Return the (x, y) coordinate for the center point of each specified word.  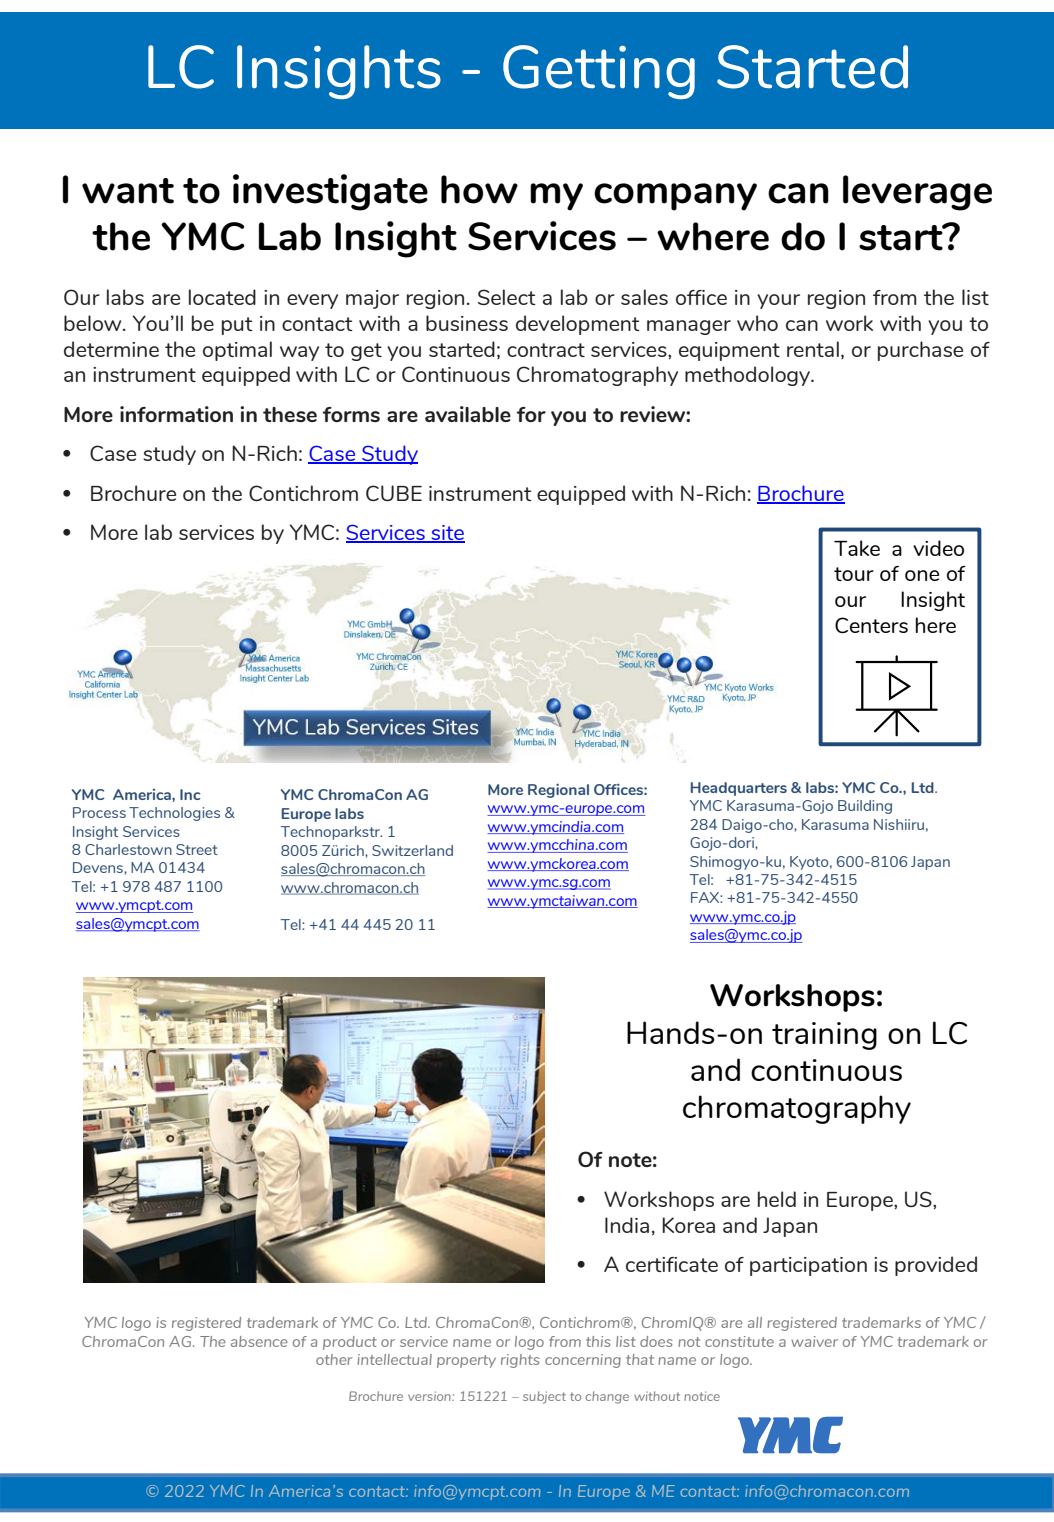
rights (520, 1361)
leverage (917, 193)
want (128, 191)
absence (259, 1341)
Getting (599, 72)
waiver (814, 1341)
